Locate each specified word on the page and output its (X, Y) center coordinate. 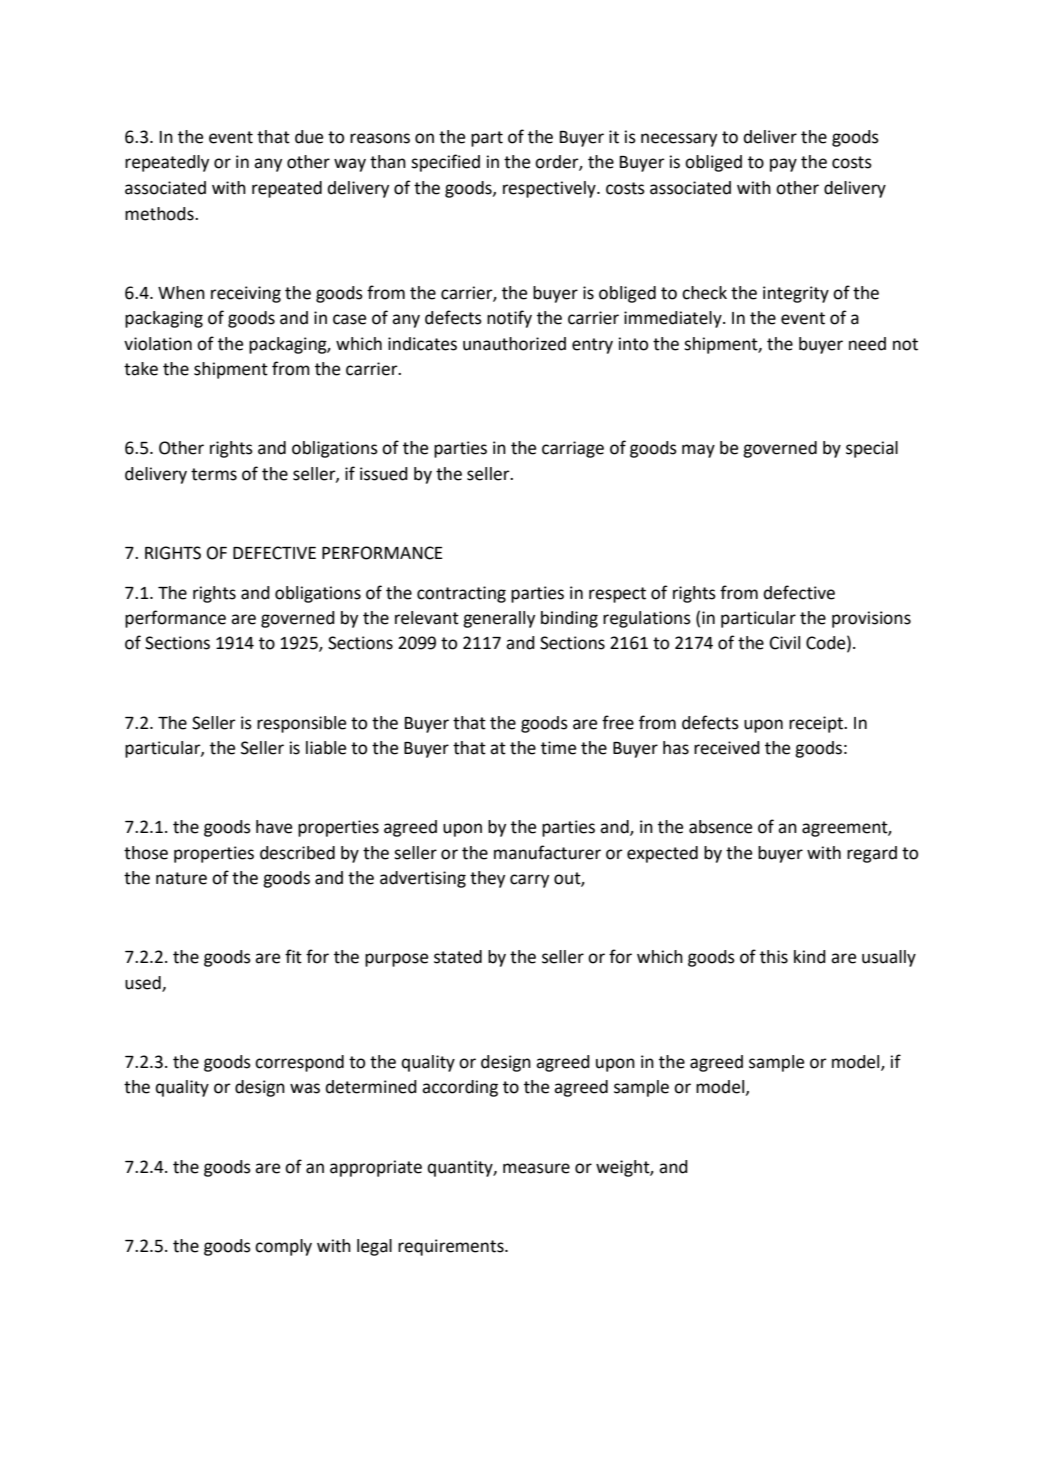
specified (445, 163)
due (309, 137)
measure (536, 1168)
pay (783, 165)
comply (283, 1247)
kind (810, 957)
